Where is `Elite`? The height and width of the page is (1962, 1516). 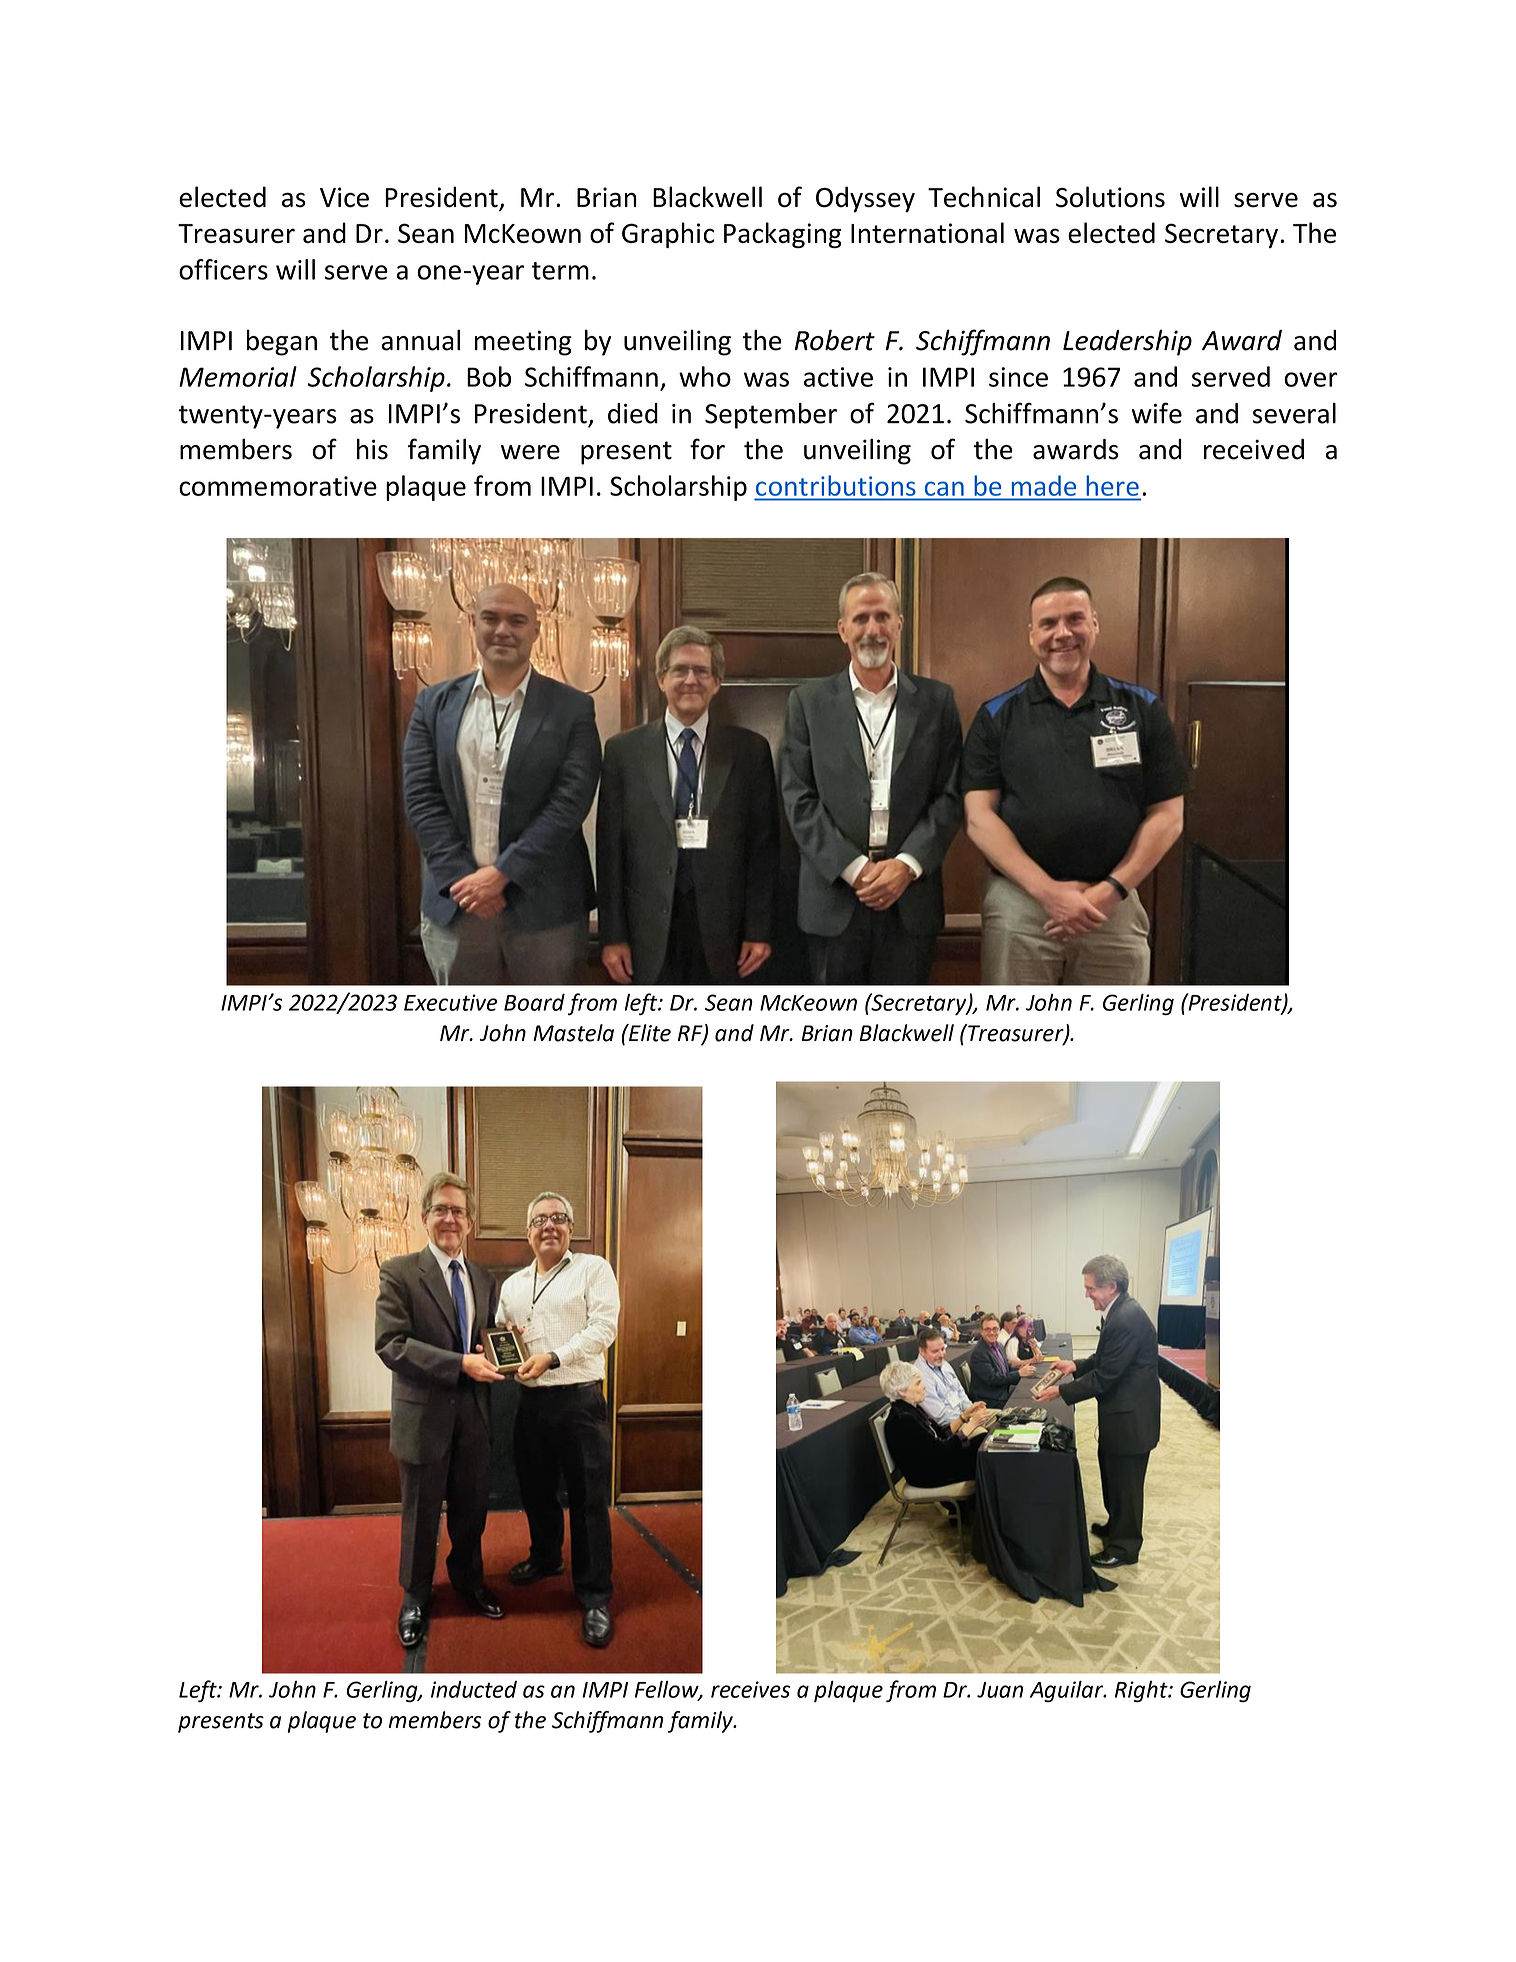
Elite is located at coordinates (649, 1033).
